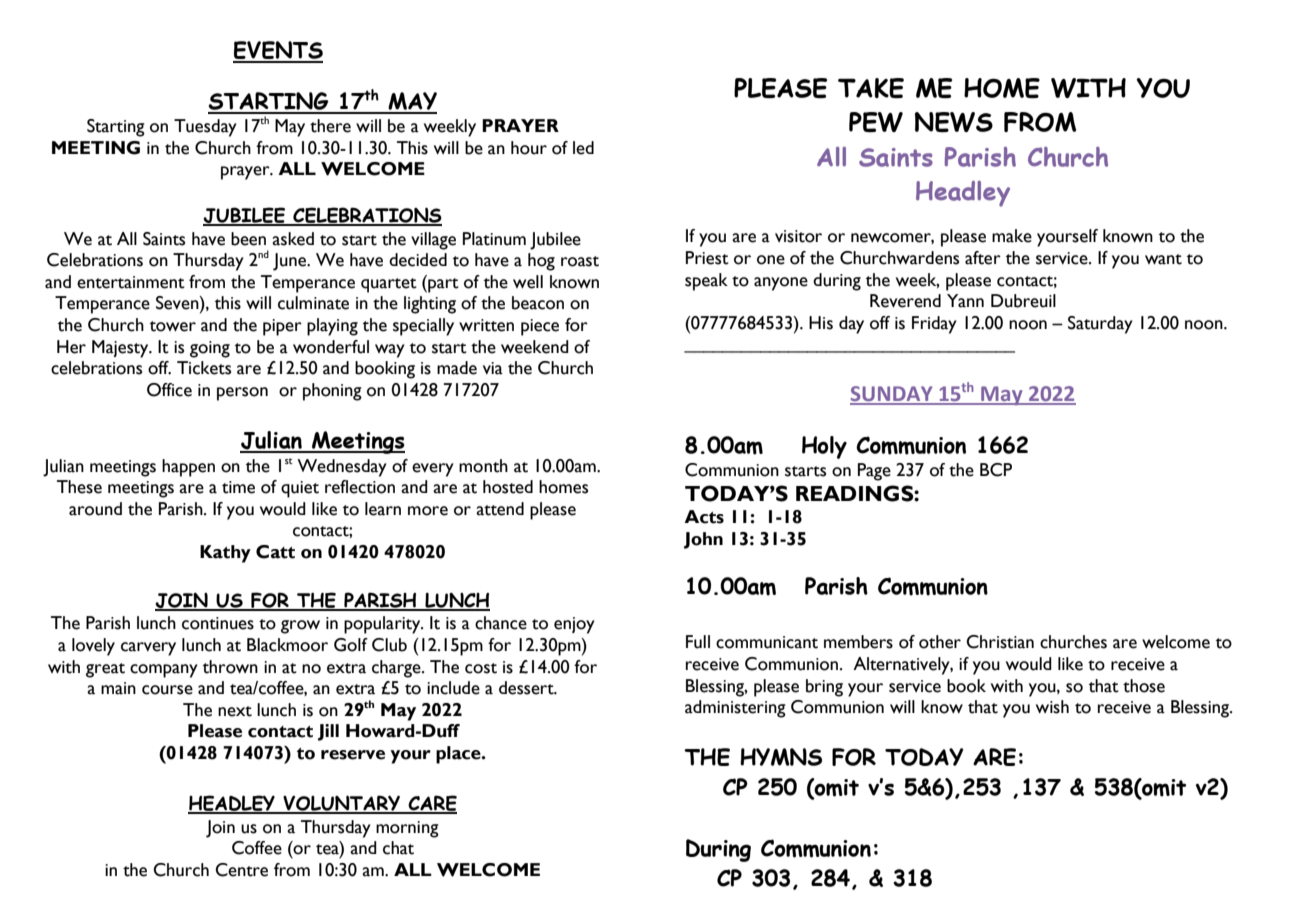 The image size is (1308, 924). I want to click on hosted, so click(508, 487).
